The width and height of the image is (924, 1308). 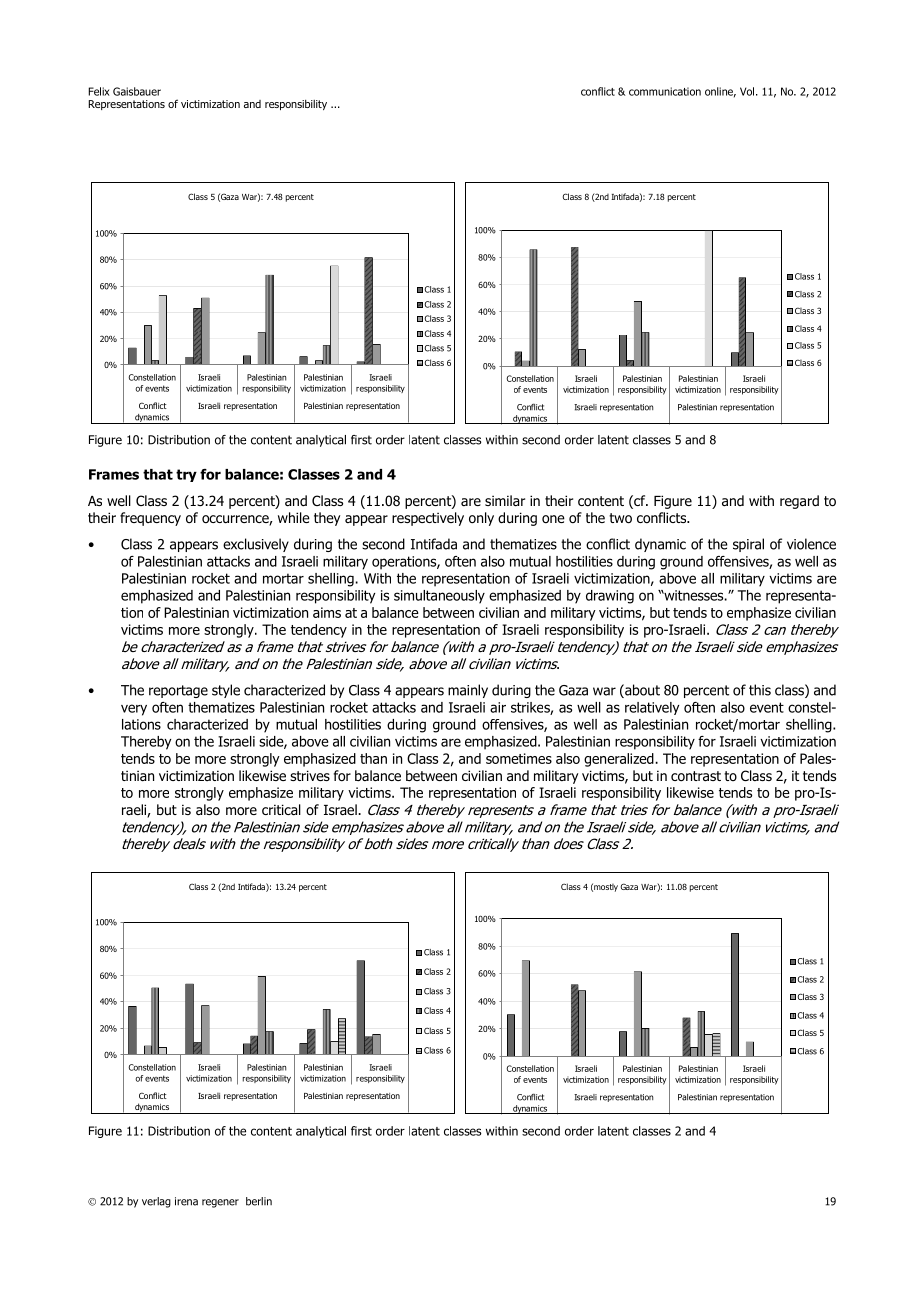 What do you see at coordinates (799, 502) in the image?
I see `regard` at bounding box center [799, 502].
